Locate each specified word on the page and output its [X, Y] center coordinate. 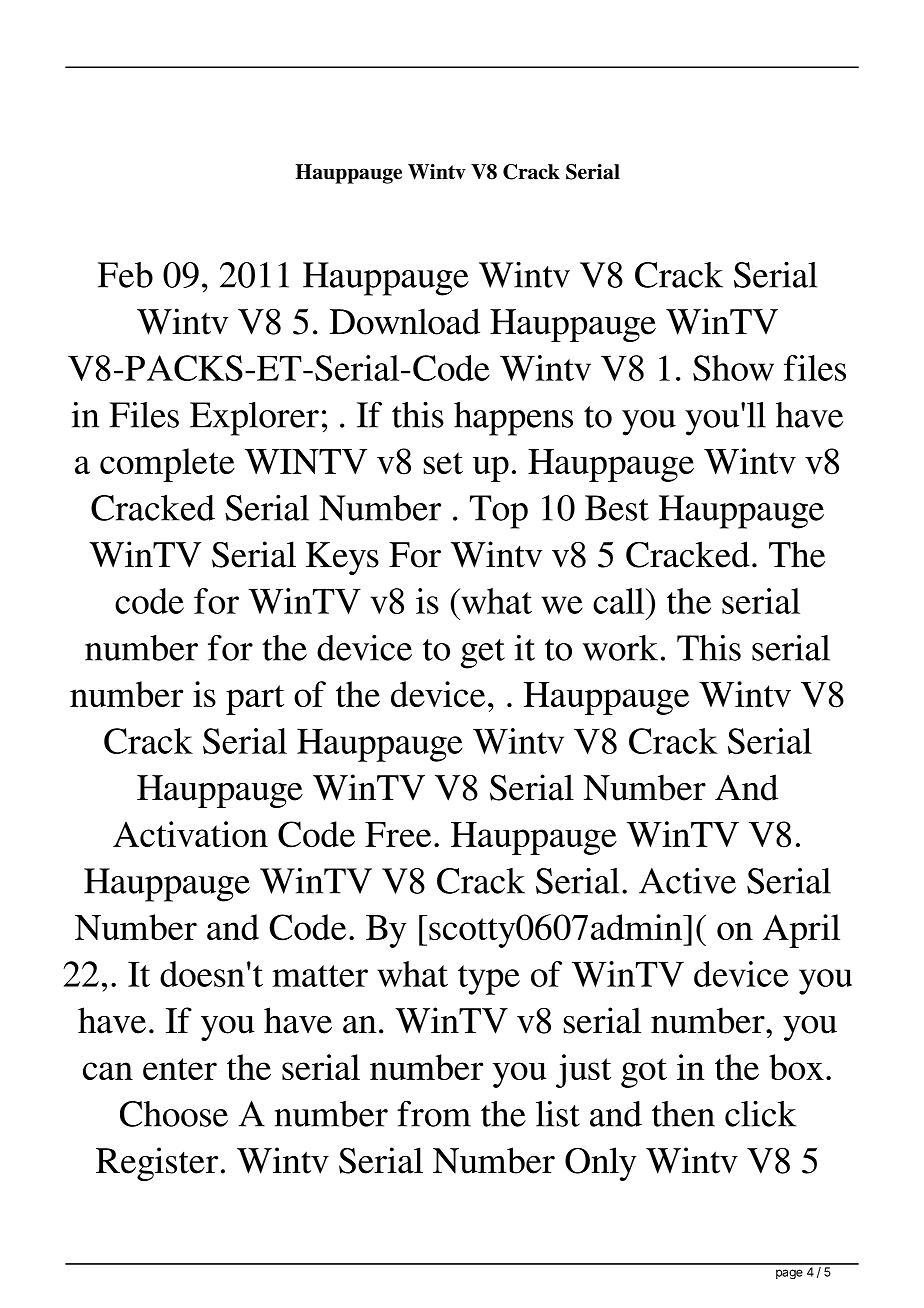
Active [687, 881]
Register [157, 1164]
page [789, 1274]
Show [733, 368]
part [255, 700]
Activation [190, 834]
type [489, 980]
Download [405, 321]
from [434, 1114]
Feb [125, 275]
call [620, 601]
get [483, 654]
